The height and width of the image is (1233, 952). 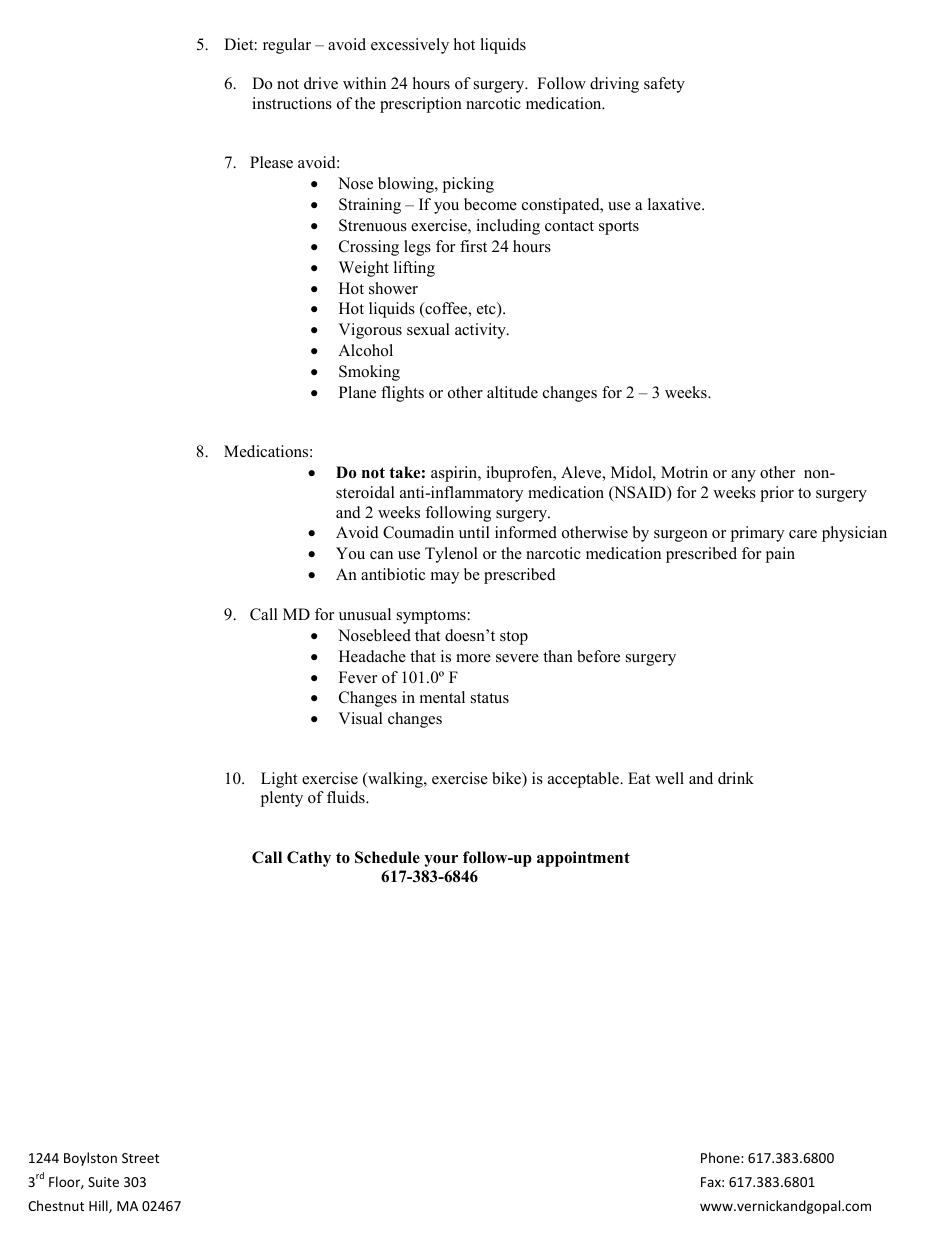 What do you see at coordinates (292, 103) in the image?
I see `instructions` at bounding box center [292, 103].
